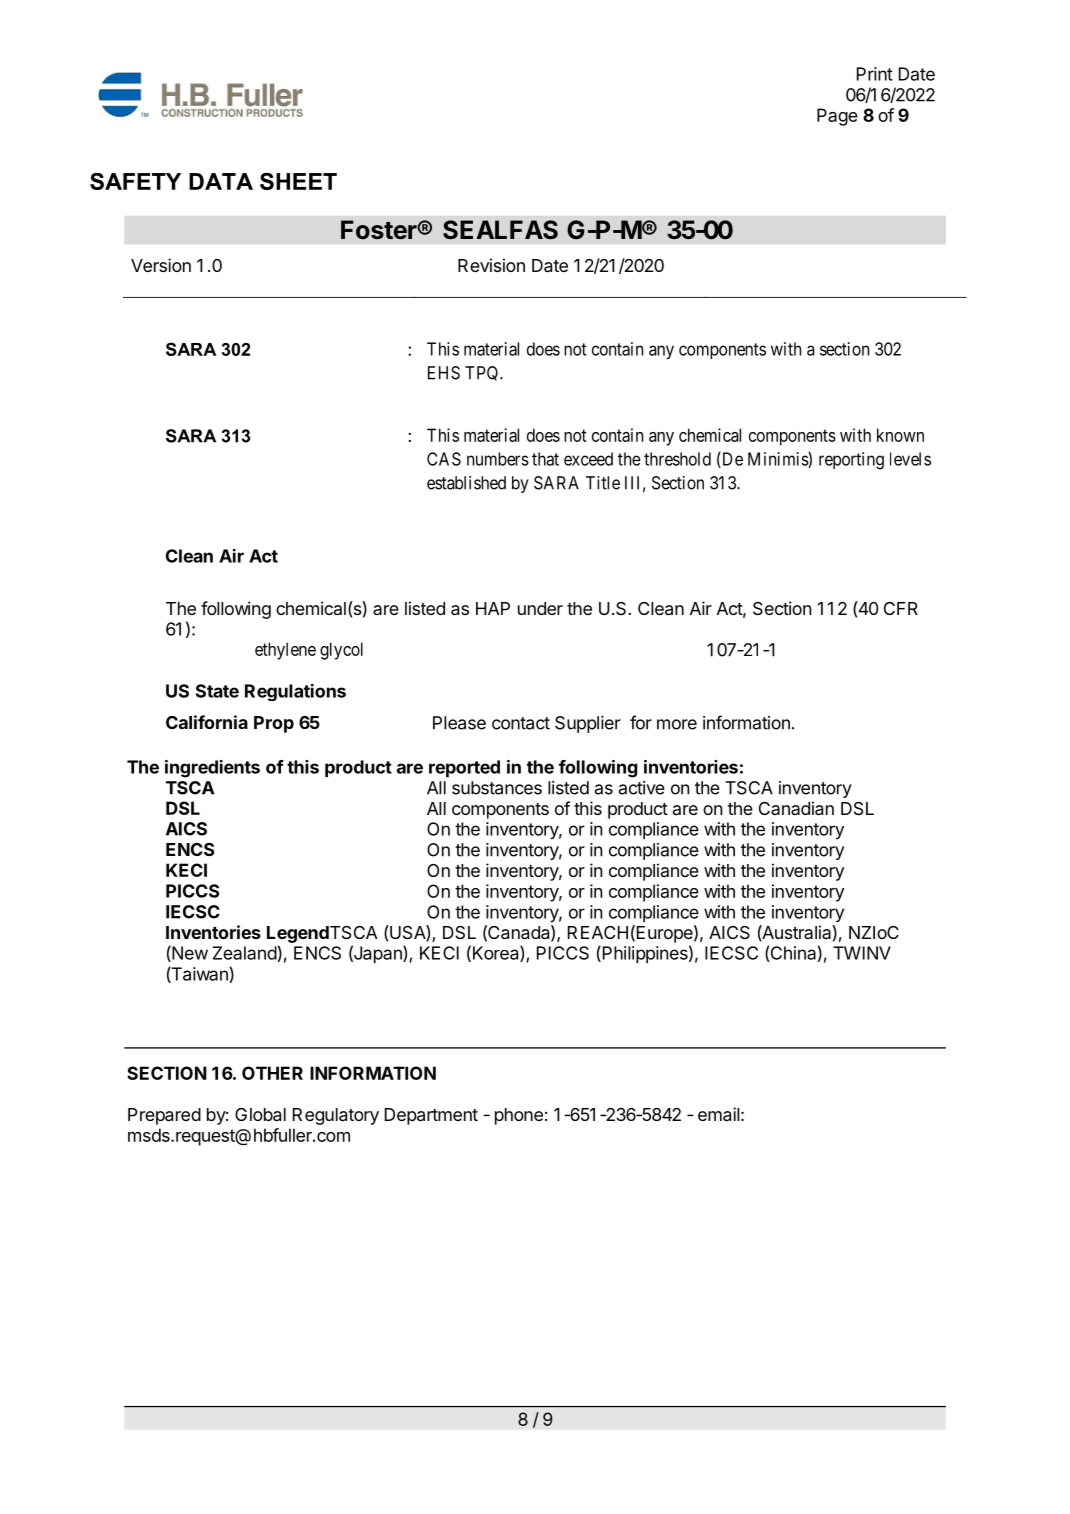 This screenshot has height=1514, width=1070. Describe the element at coordinates (837, 117) in the screenshot. I see `Page` at that location.
